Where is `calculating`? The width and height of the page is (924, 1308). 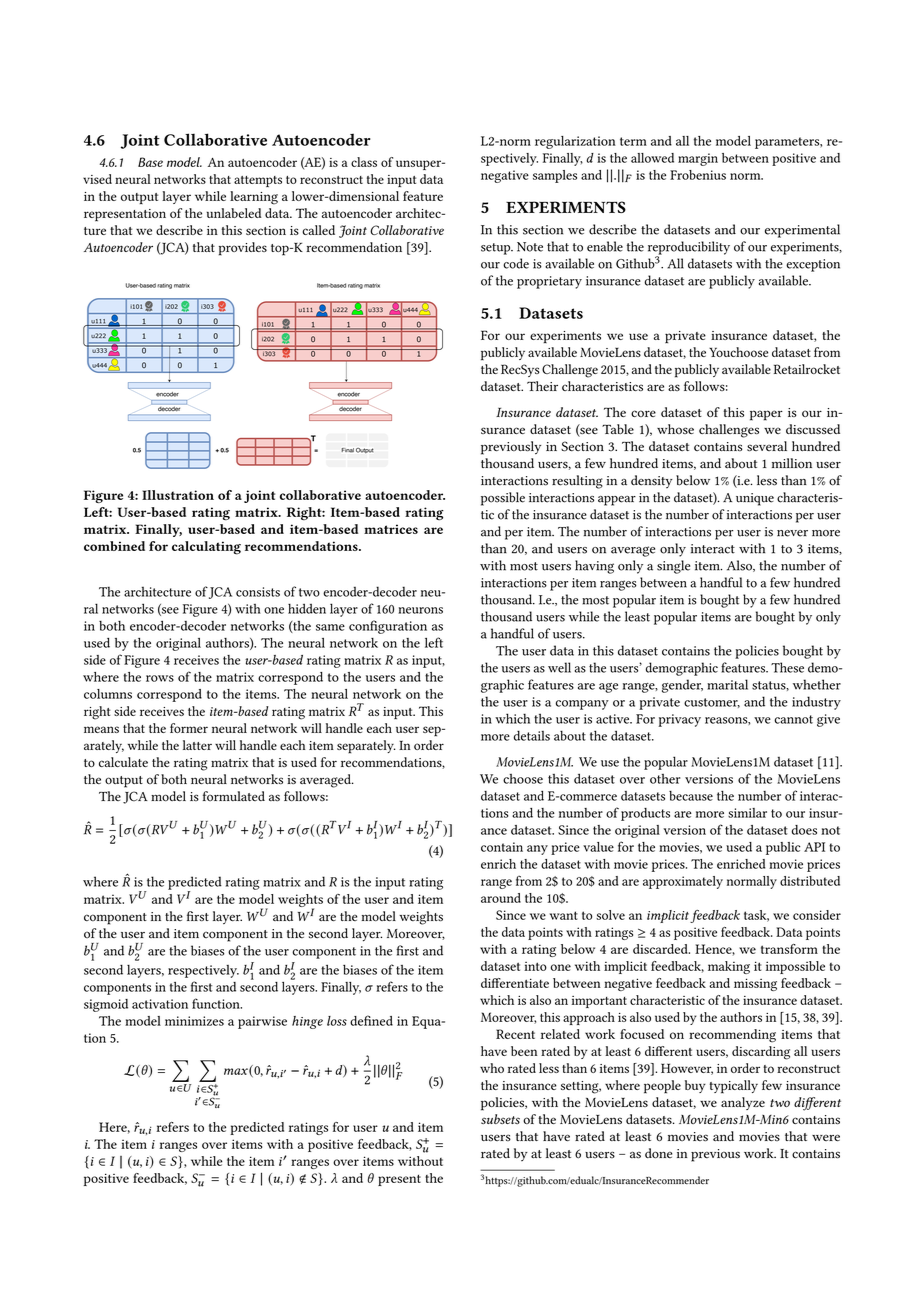 calculating is located at coordinates (206, 548).
